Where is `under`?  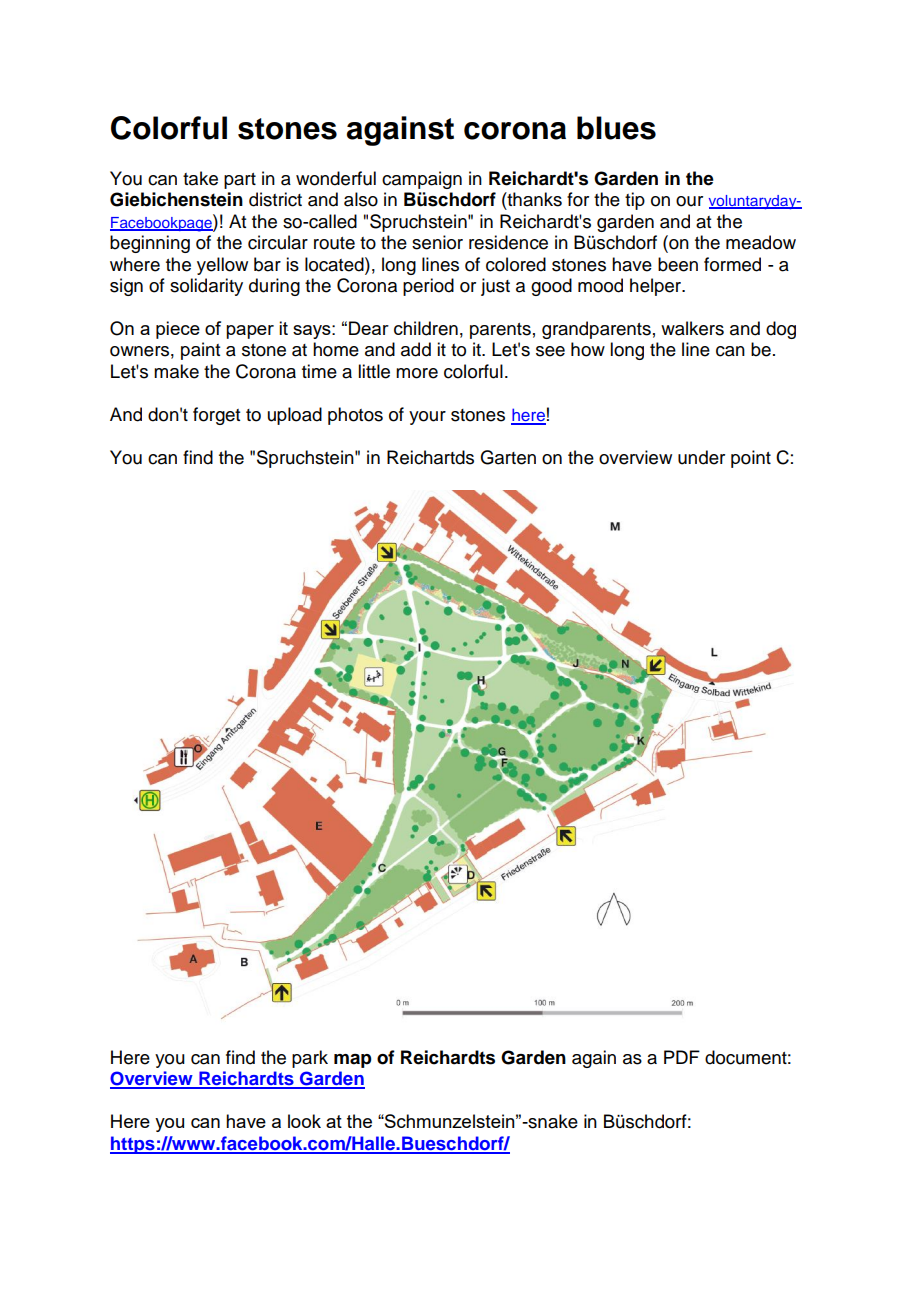
under is located at coordinates (701, 457).
